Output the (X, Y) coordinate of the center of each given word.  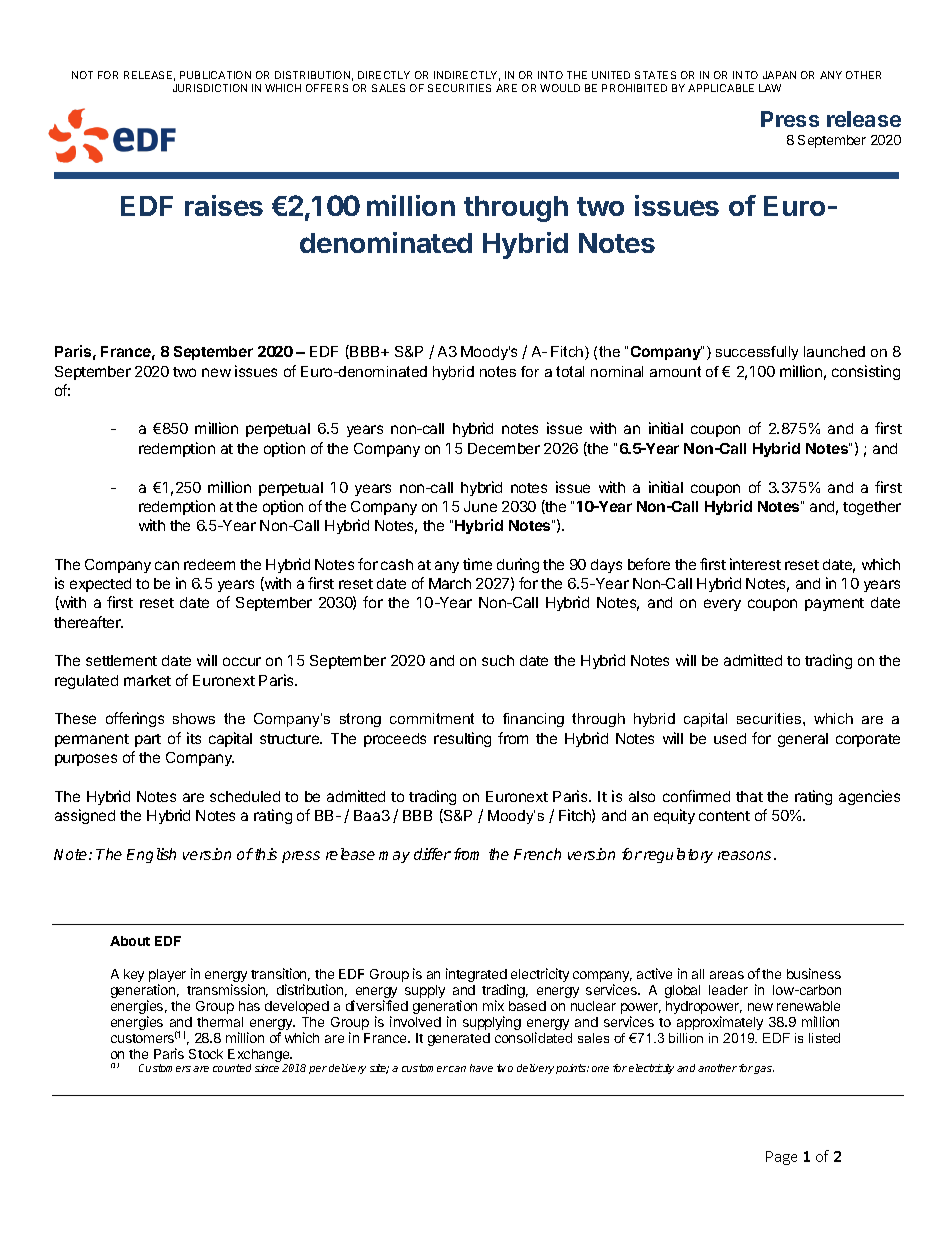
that (749, 796)
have (481, 1068)
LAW (770, 88)
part (148, 740)
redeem (209, 564)
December (504, 448)
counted (232, 1068)
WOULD (560, 88)
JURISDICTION (210, 88)
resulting (462, 739)
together (872, 508)
